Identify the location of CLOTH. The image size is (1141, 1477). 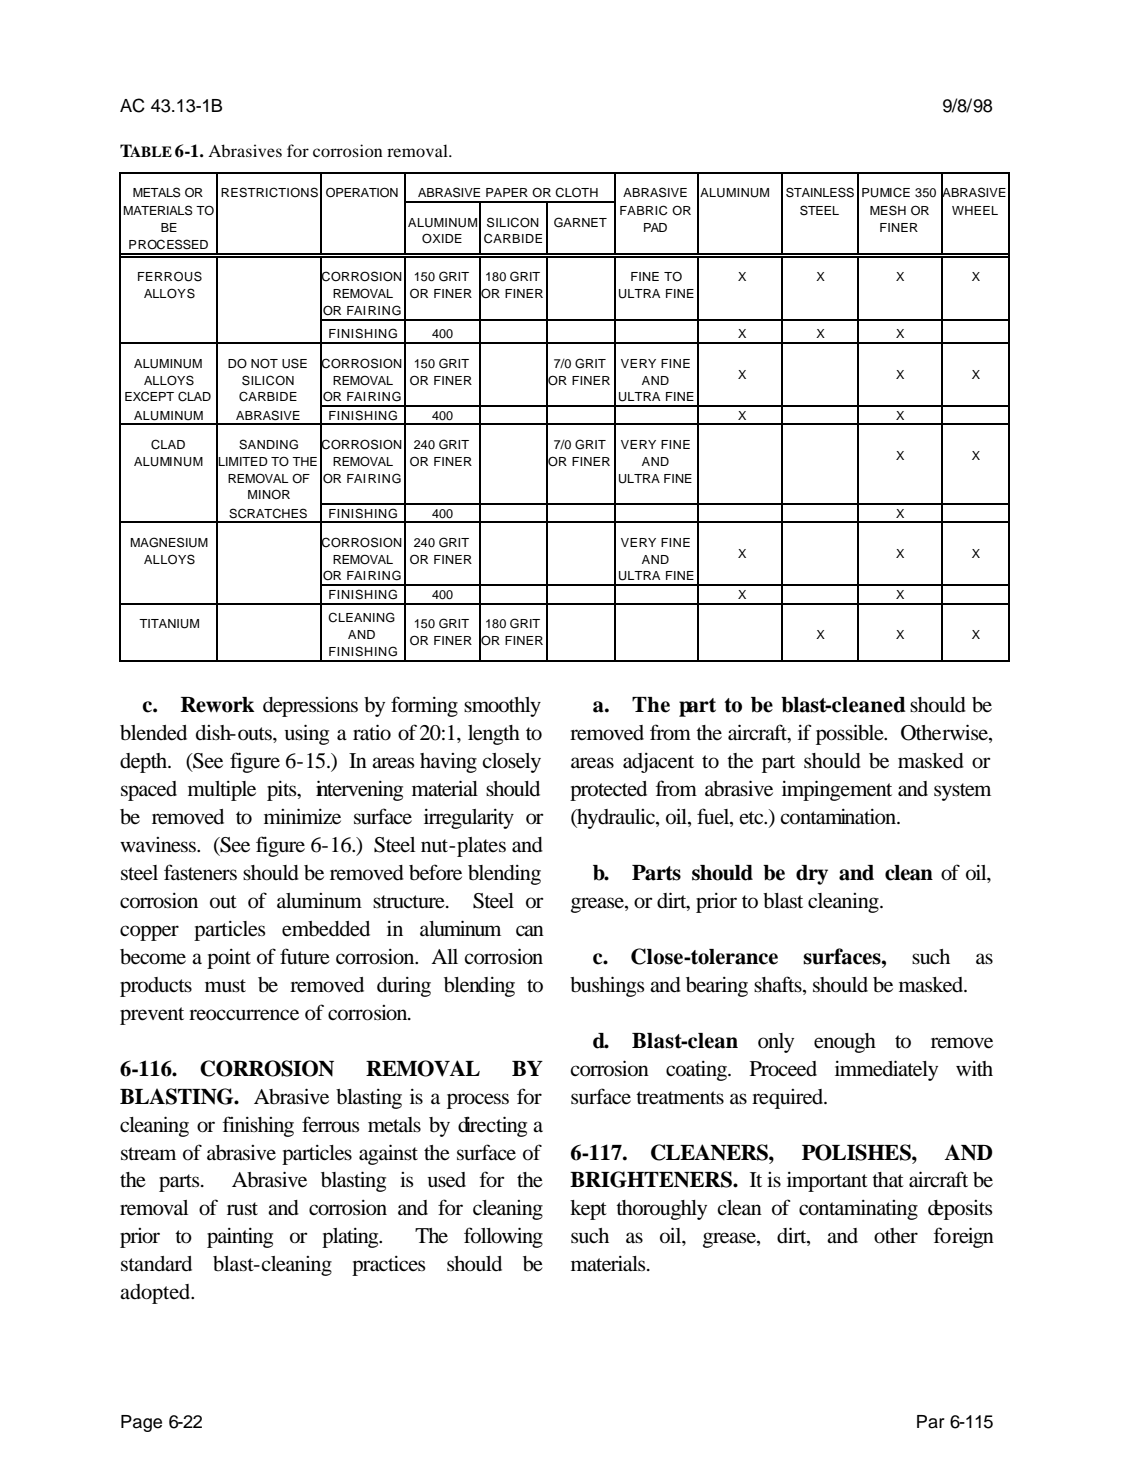
(576, 192).
